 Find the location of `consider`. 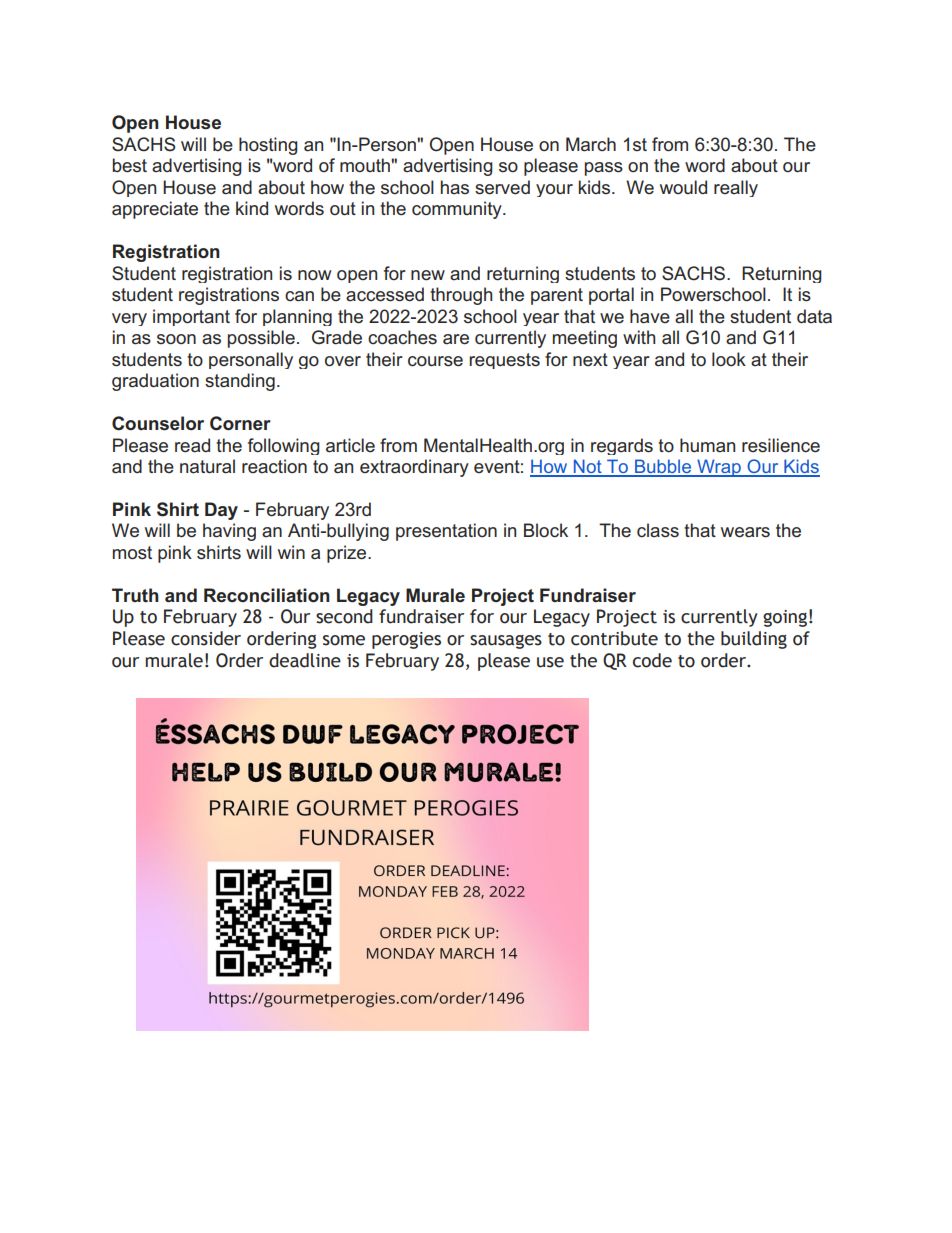

consider is located at coordinates (206, 638).
